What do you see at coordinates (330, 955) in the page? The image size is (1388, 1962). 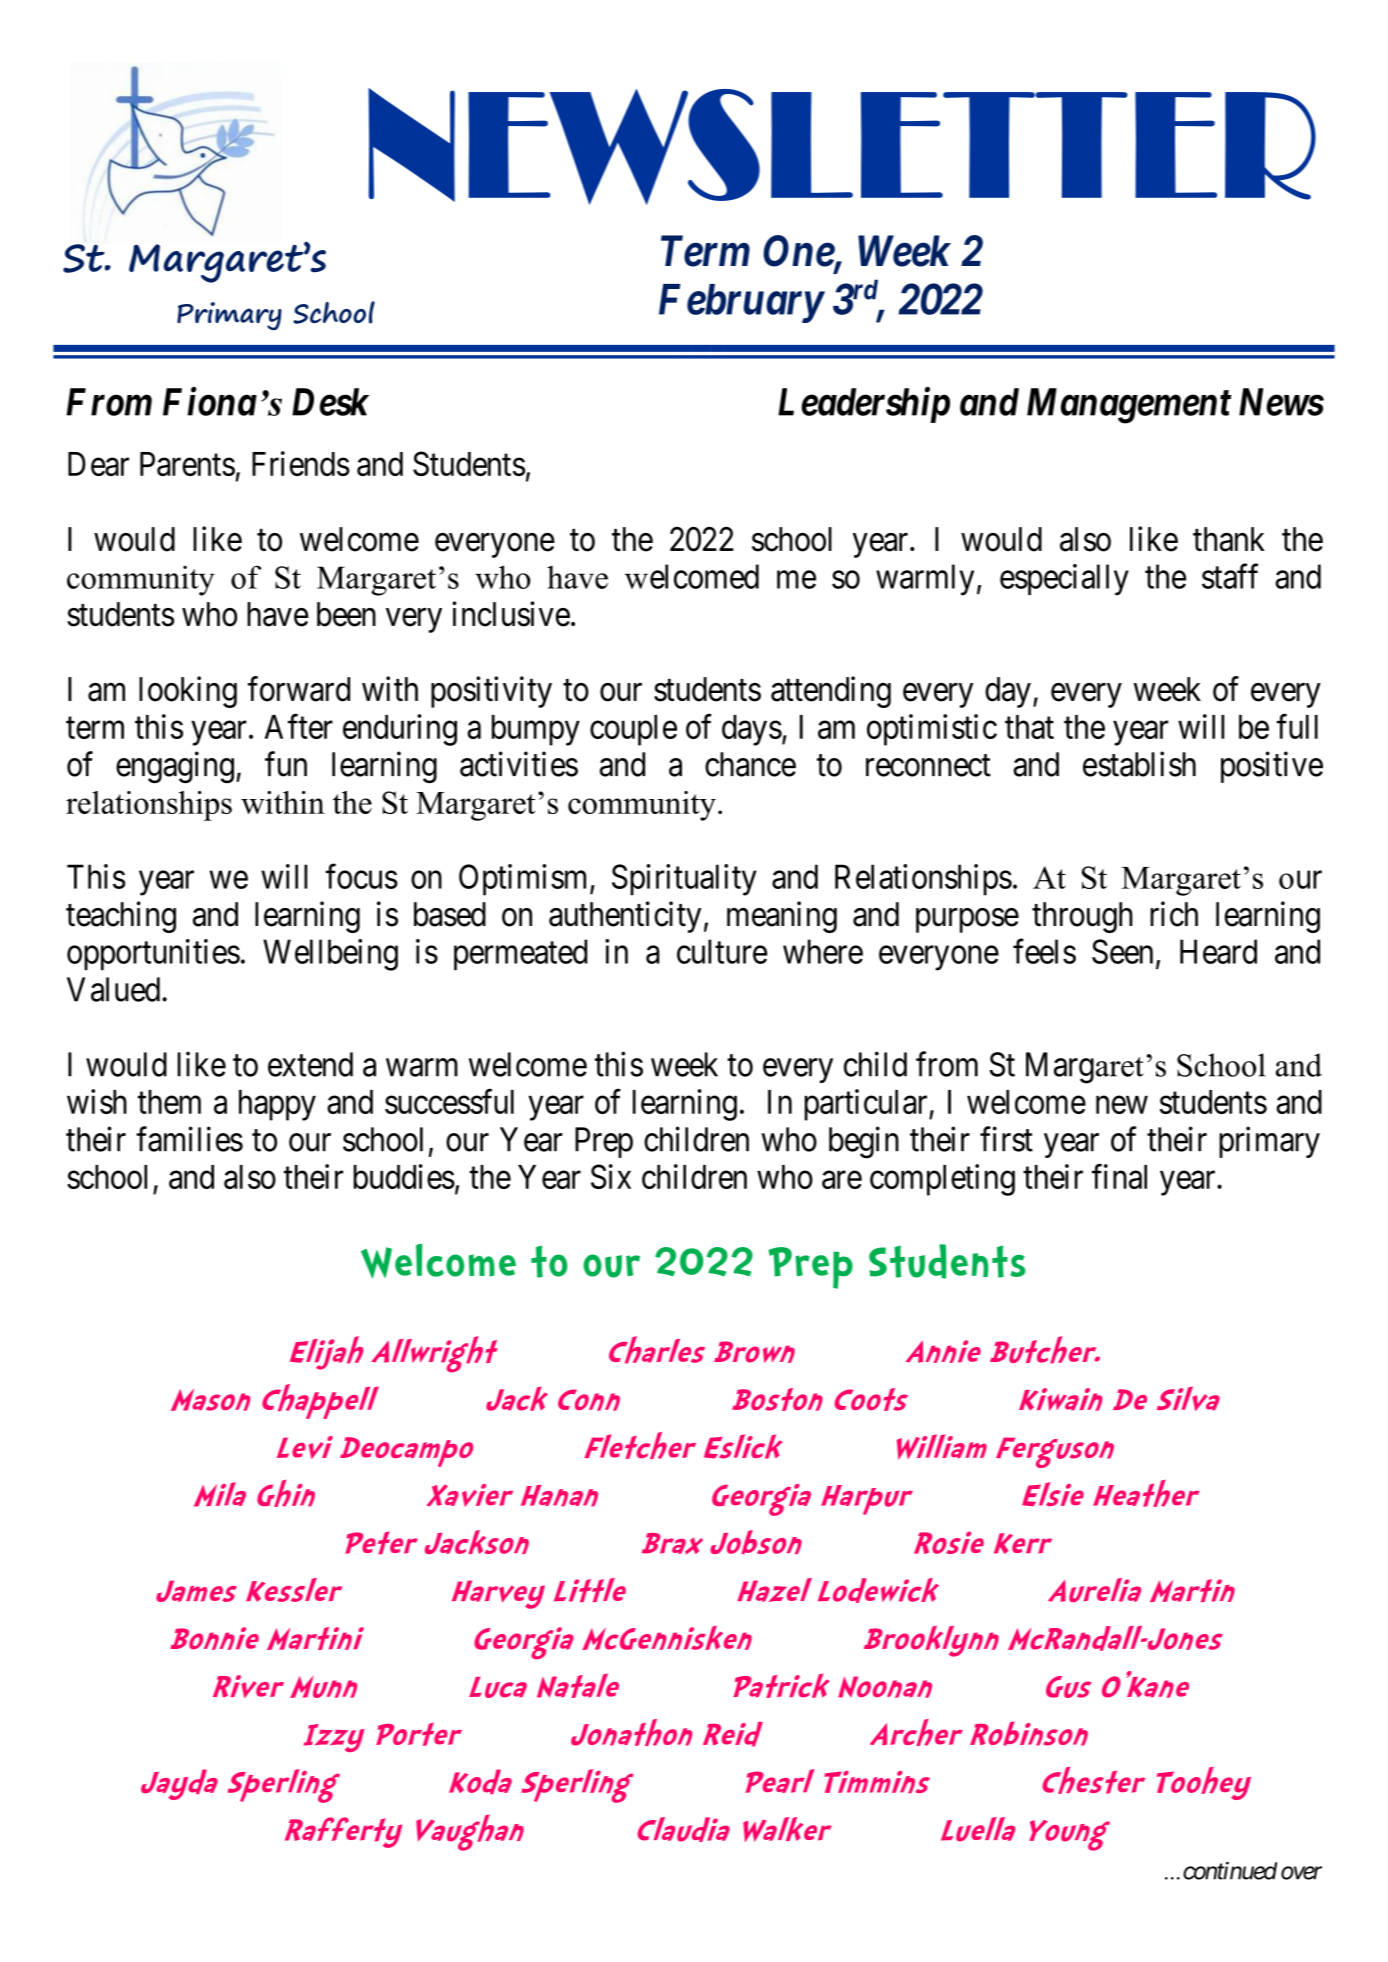 I see `Wellbeing` at bounding box center [330, 955].
